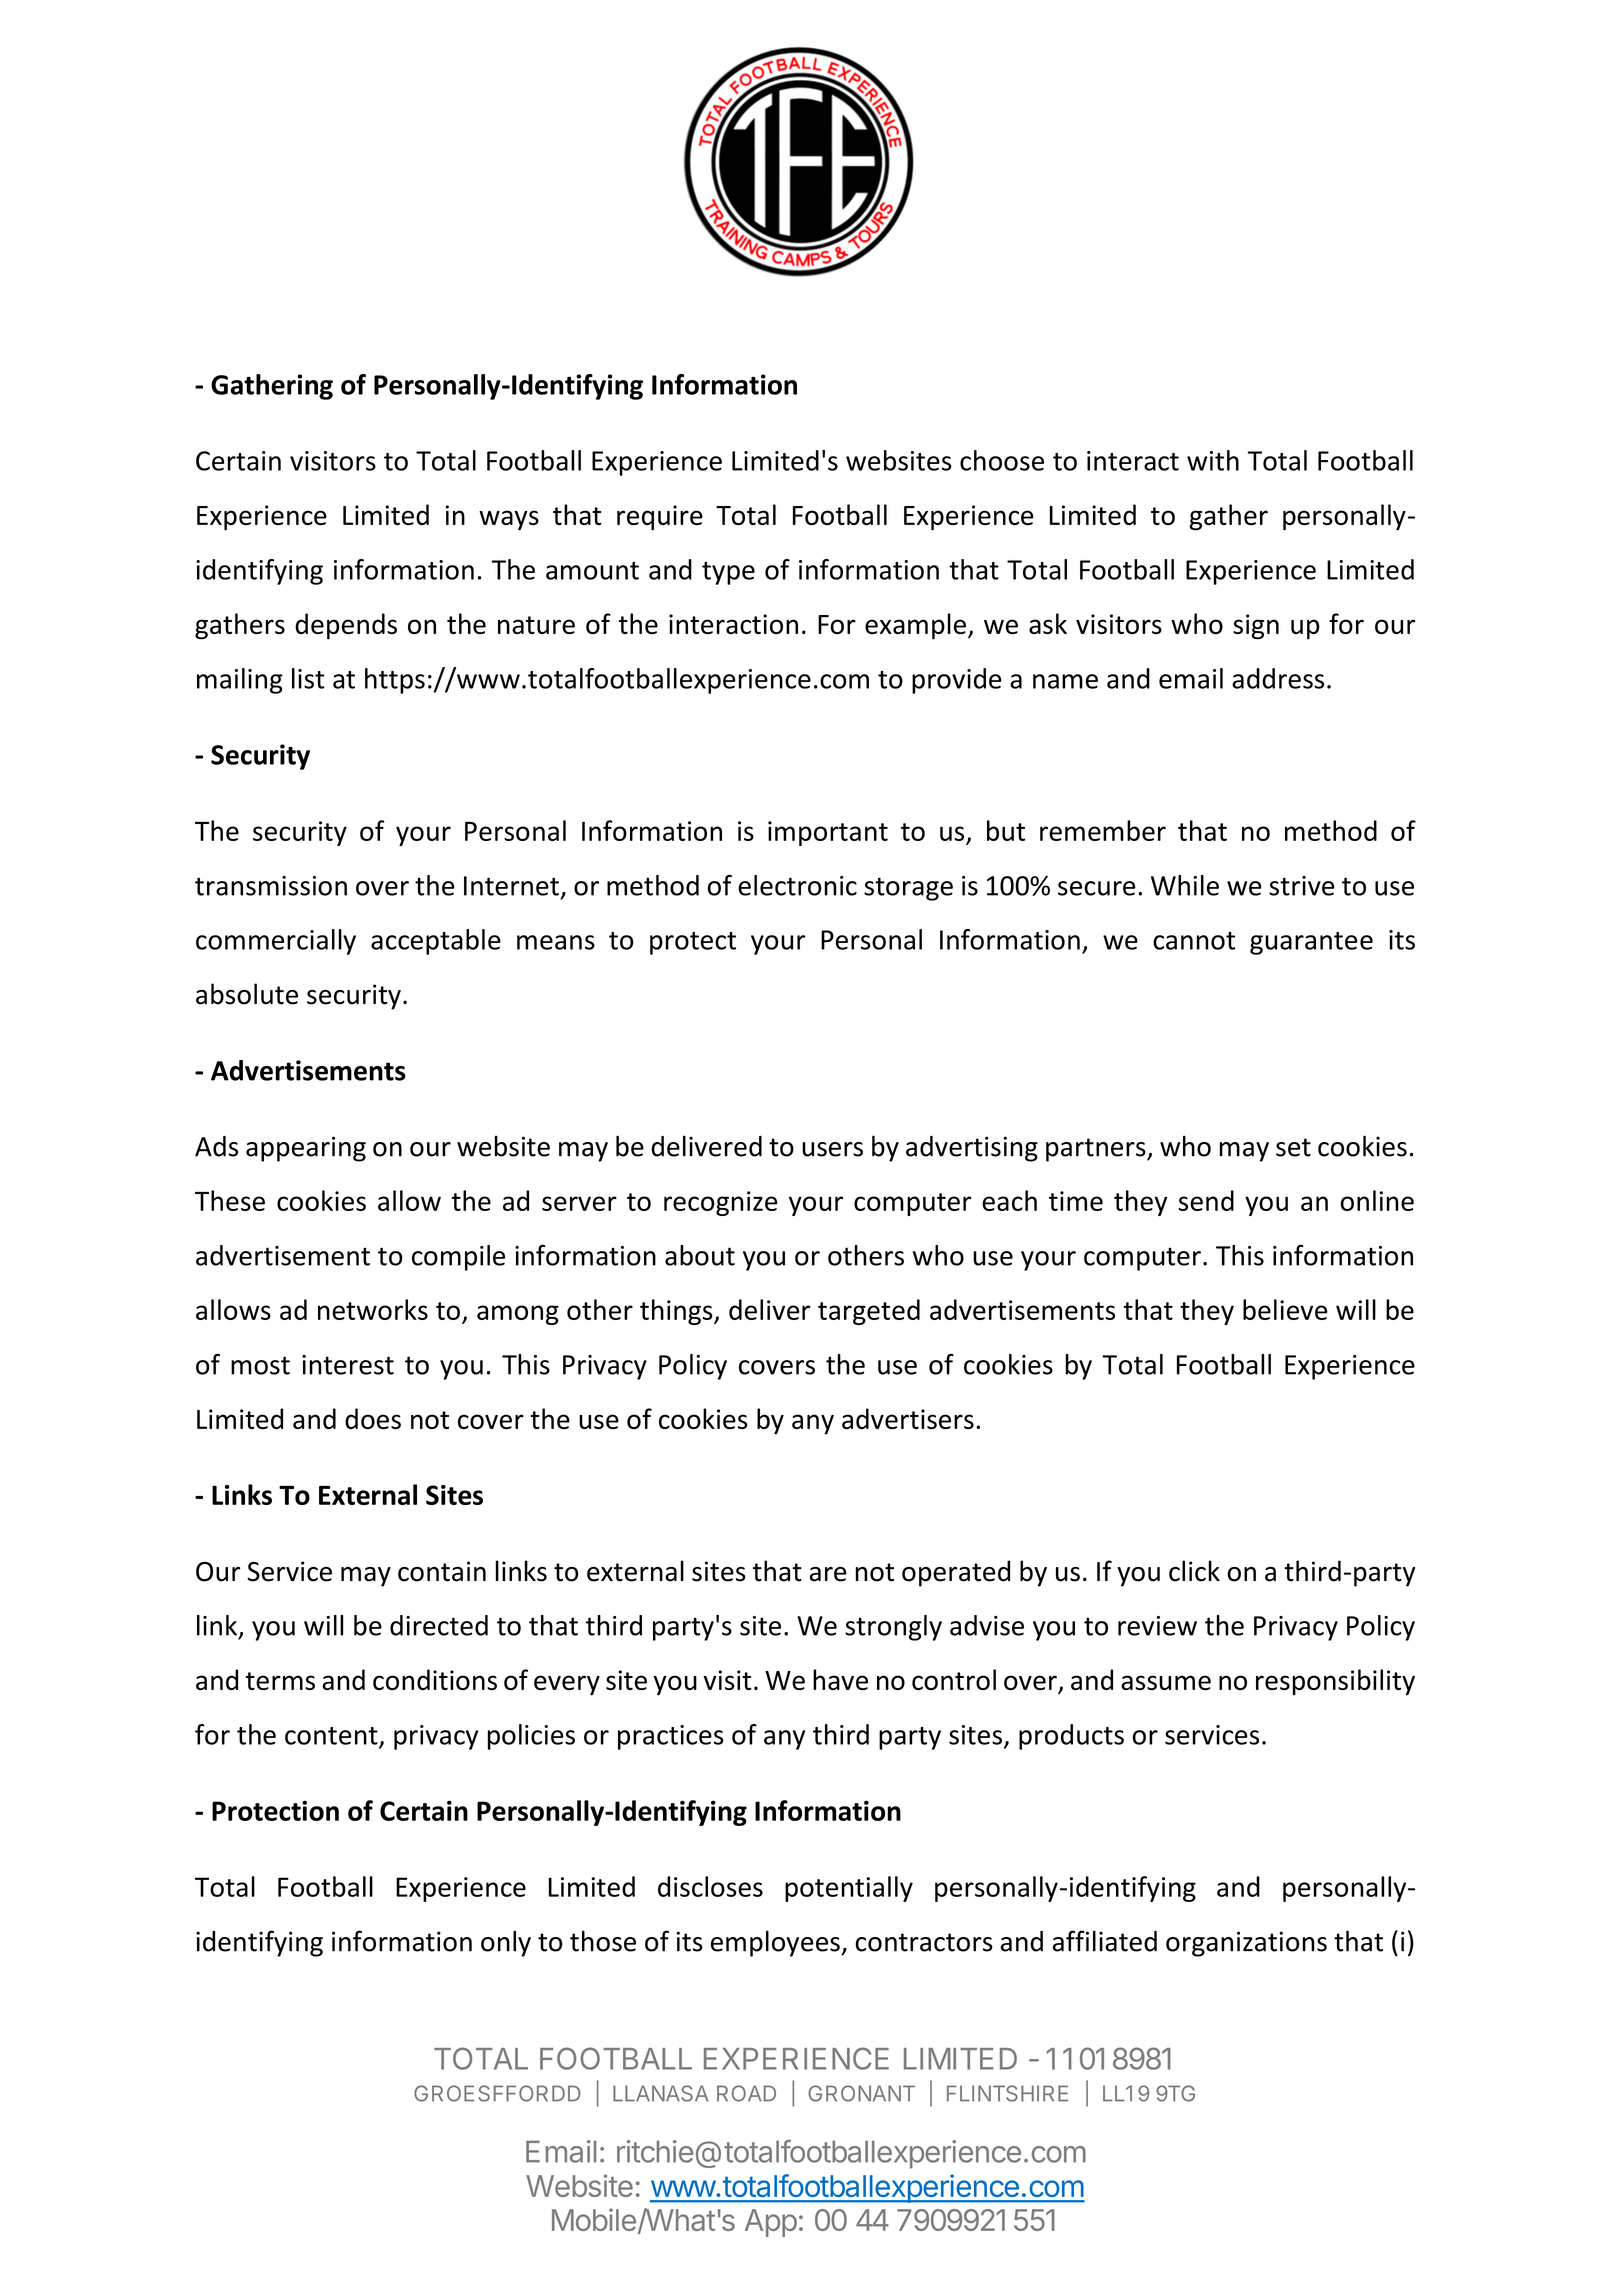 The height and width of the document is (2277, 1610). What do you see at coordinates (840, 1679) in the document?
I see `have` at bounding box center [840, 1679].
